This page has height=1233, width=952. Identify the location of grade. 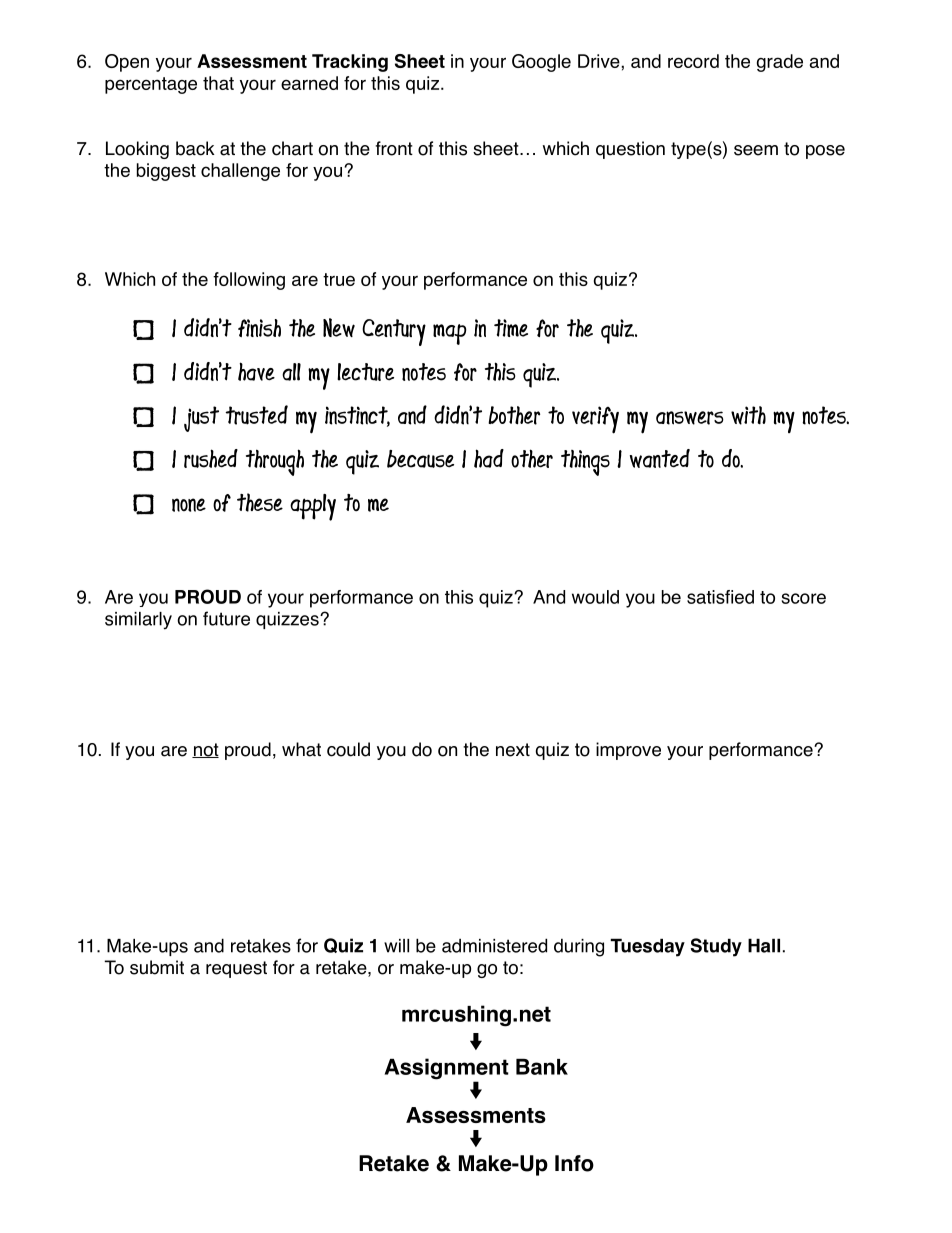
(780, 63).
